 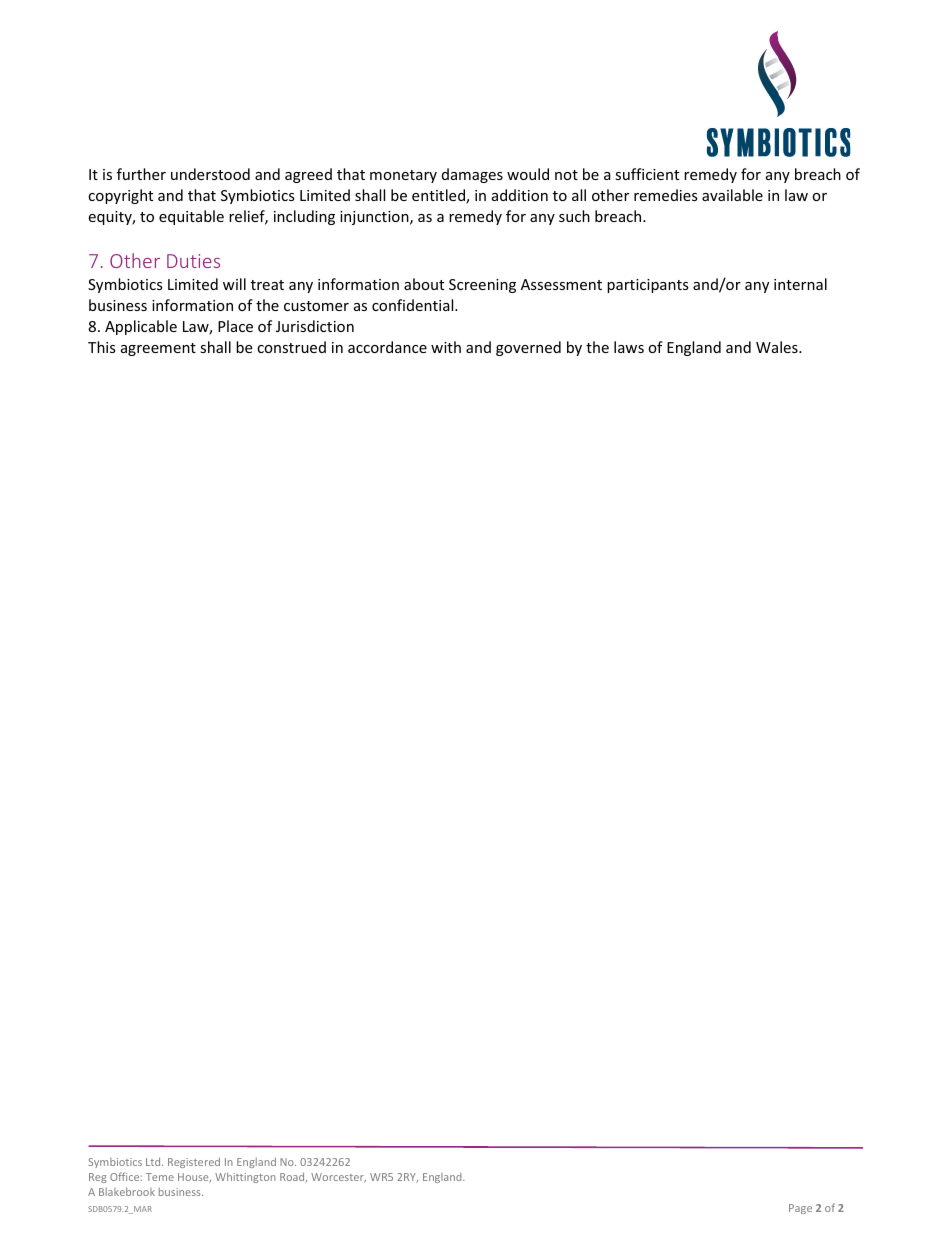 What do you see at coordinates (245, 1177) in the document?
I see `Whittington` at bounding box center [245, 1177].
